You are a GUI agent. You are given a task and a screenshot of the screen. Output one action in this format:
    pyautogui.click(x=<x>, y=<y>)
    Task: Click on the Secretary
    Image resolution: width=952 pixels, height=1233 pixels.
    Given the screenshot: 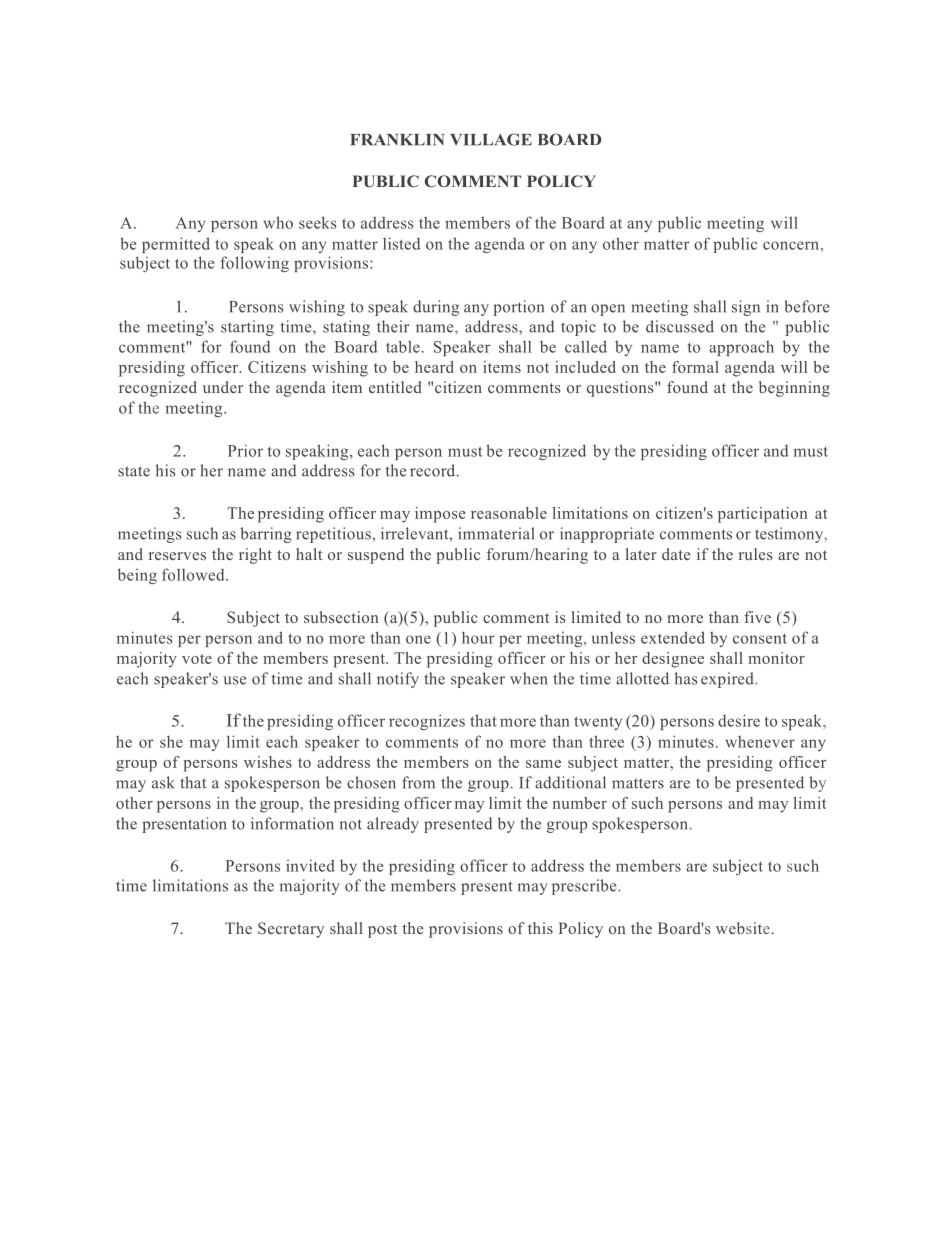 What is the action you would take?
    pyautogui.click(x=291, y=930)
